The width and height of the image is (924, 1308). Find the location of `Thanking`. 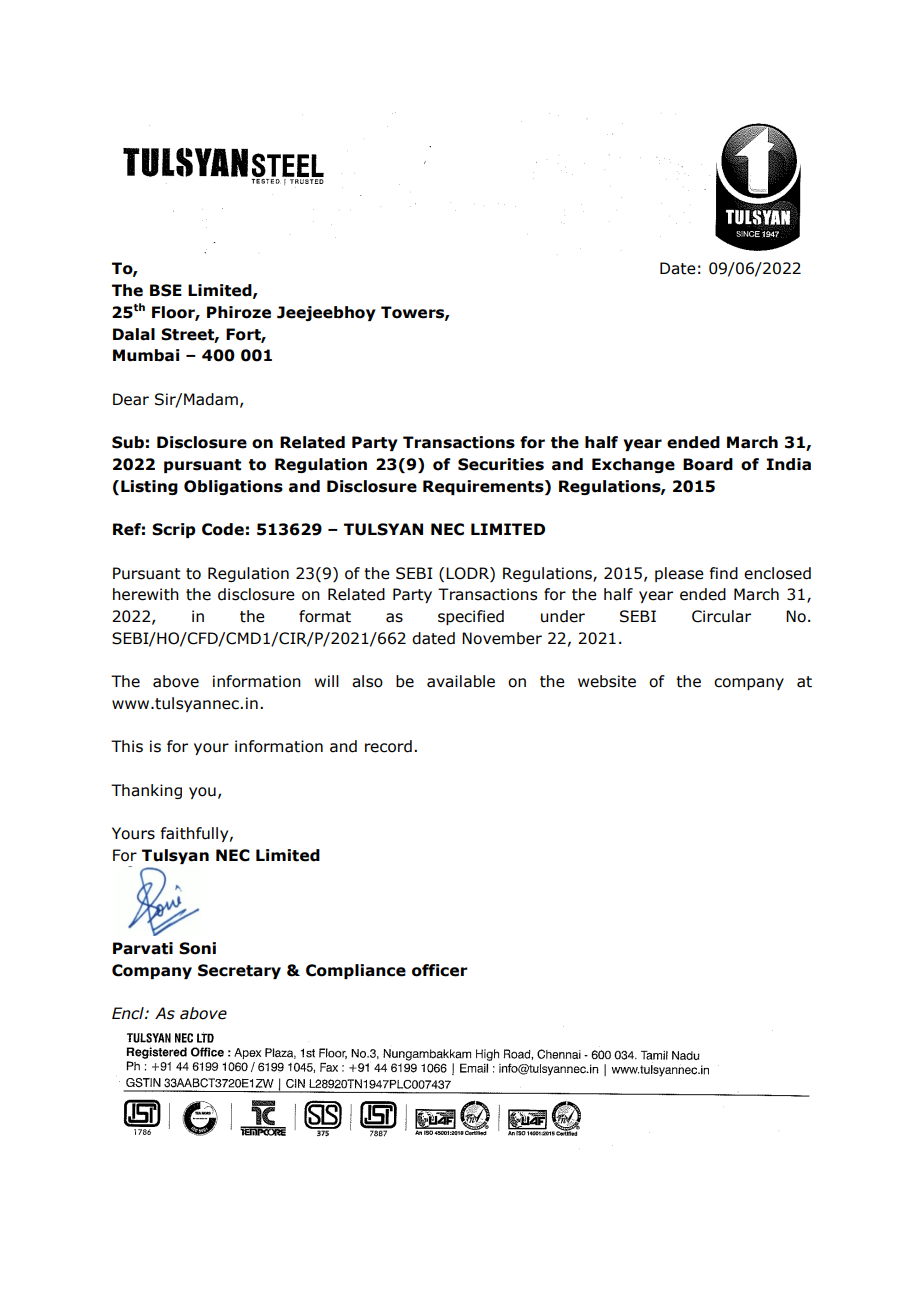

Thanking is located at coordinates (146, 791).
